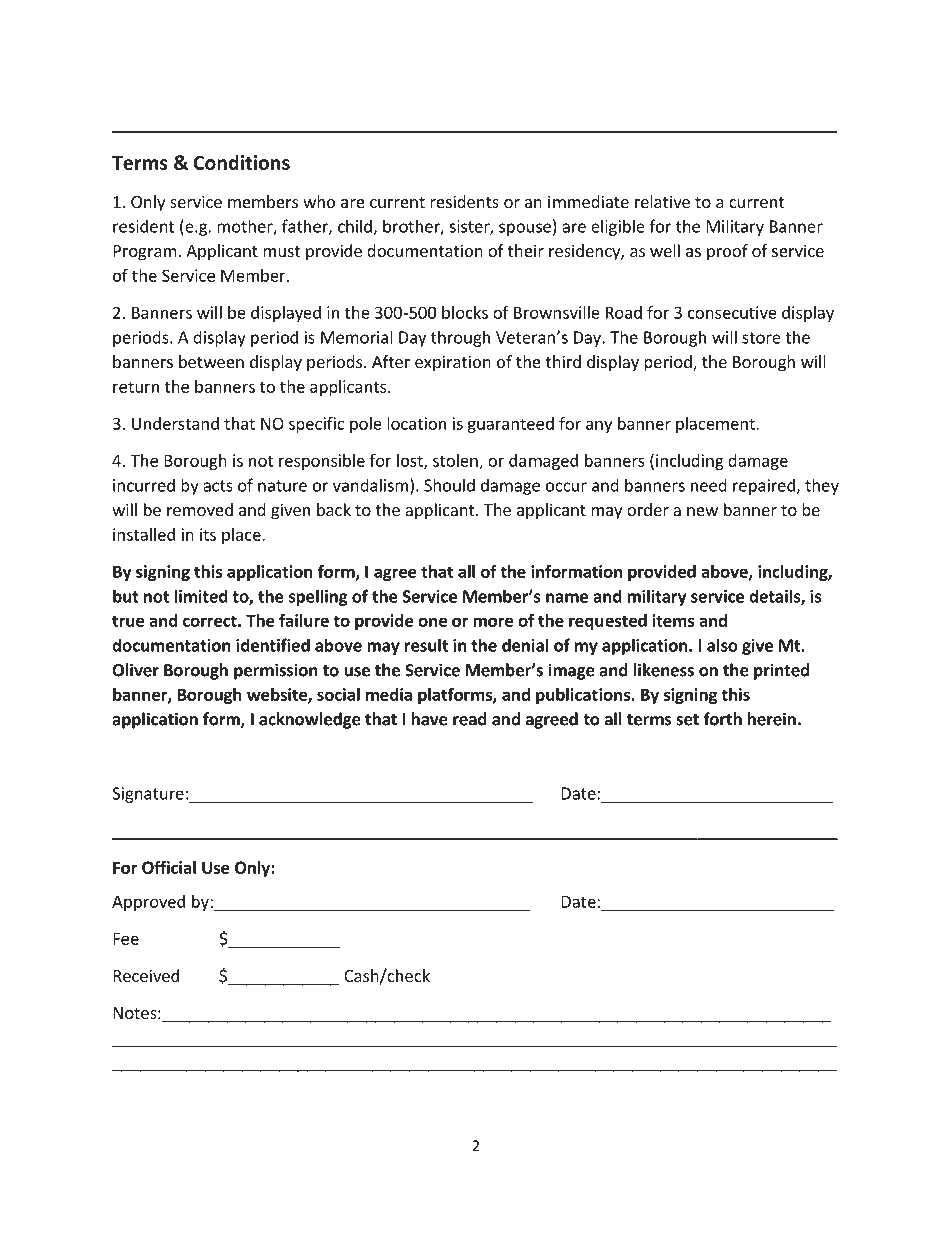 The width and height of the screenshot is (952, 1233). What do you see at coordinates (761, 338) in the screenshot?
I see `store` at bounding box center [761, 338].
